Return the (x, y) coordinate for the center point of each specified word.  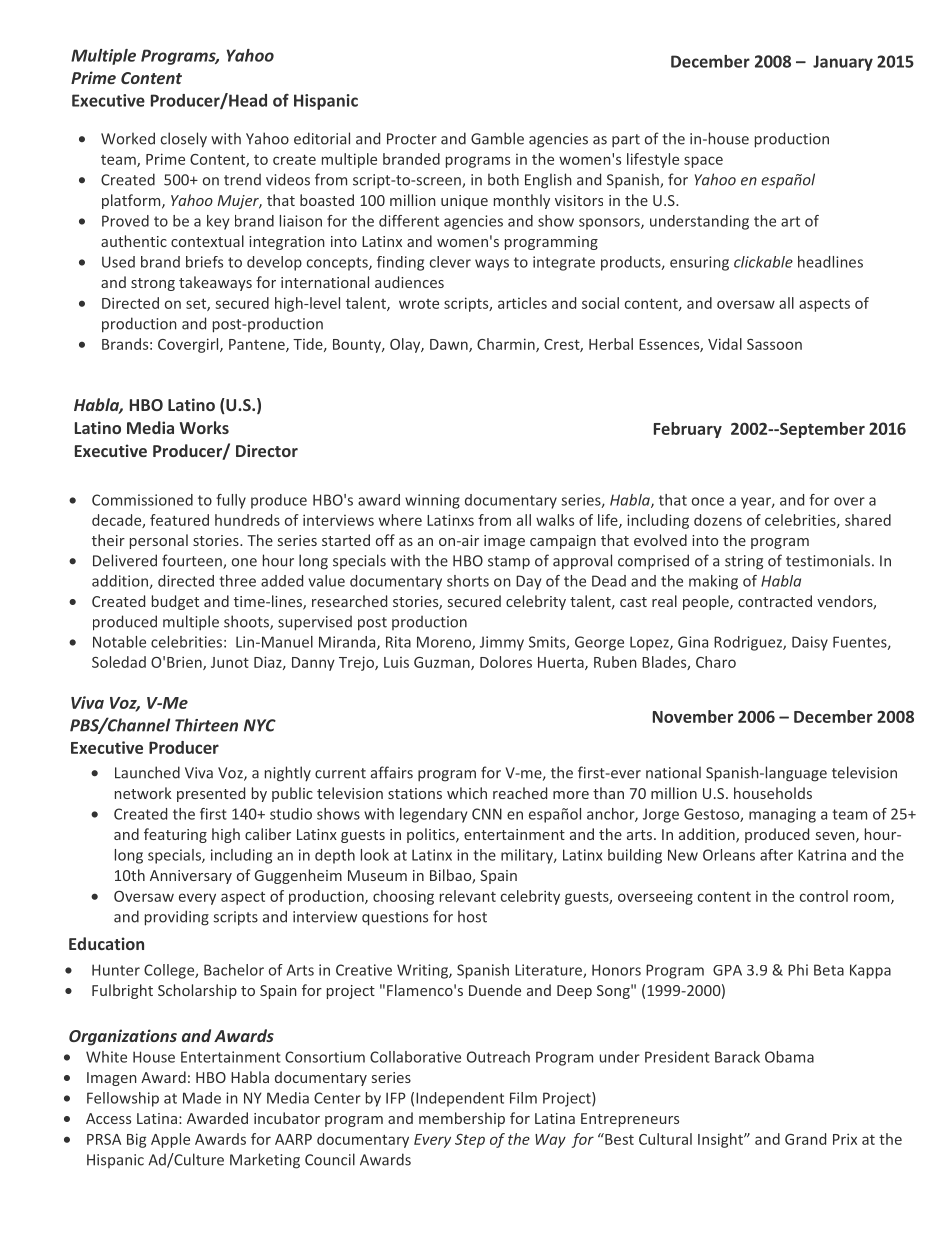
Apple (170, 1140)
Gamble (497, 138)
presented (211, 794)
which (467, 793)
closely (184, 140)
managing (782, 815)
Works (204, 427)
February (688, 430)
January (843, 63)
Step (470, 1141)
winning (432, 501)
